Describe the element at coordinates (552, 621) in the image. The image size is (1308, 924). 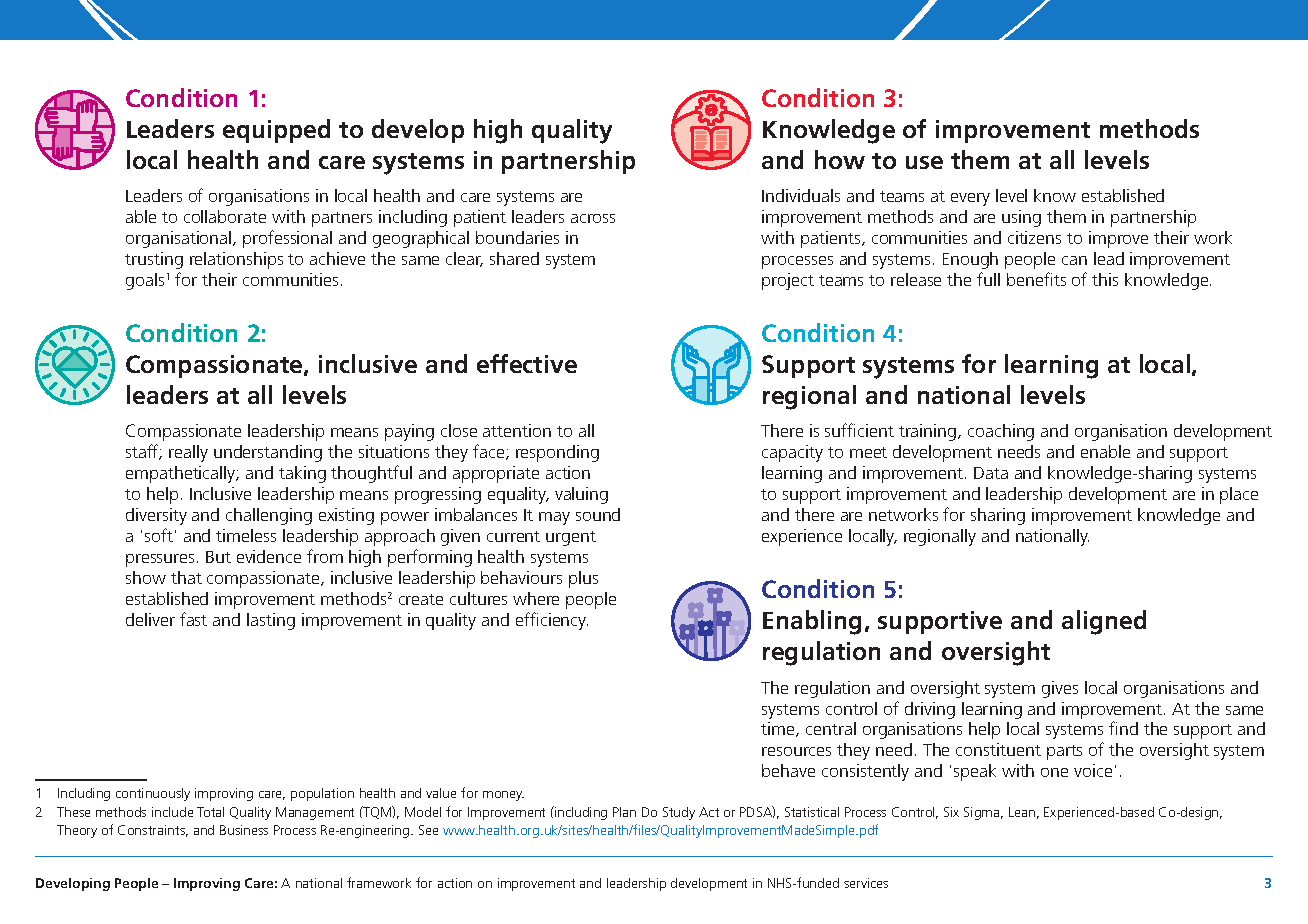
I see `efficiency` at that location.
